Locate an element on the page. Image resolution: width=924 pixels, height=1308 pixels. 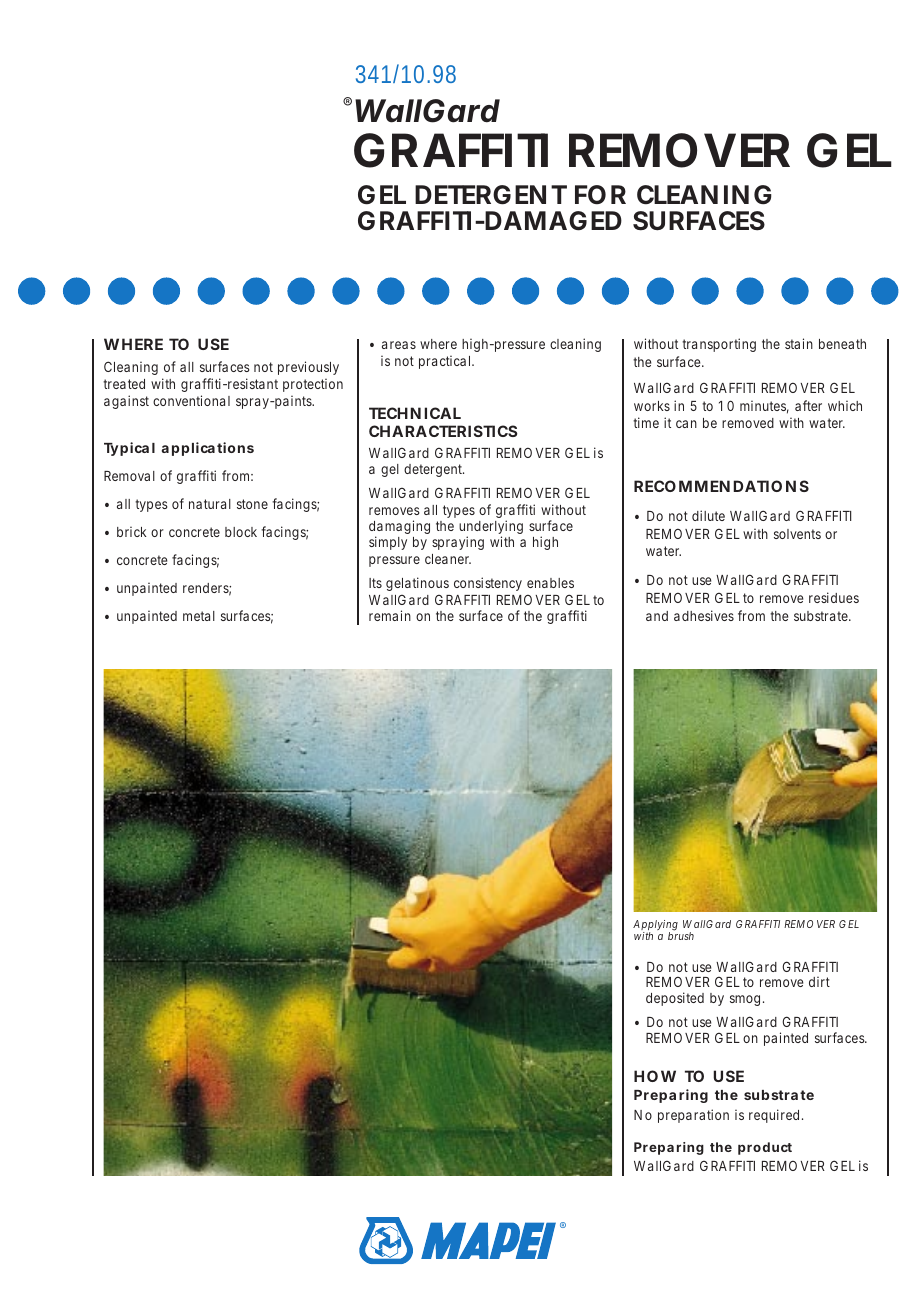
minutes is located at coordinates (764, 407).
